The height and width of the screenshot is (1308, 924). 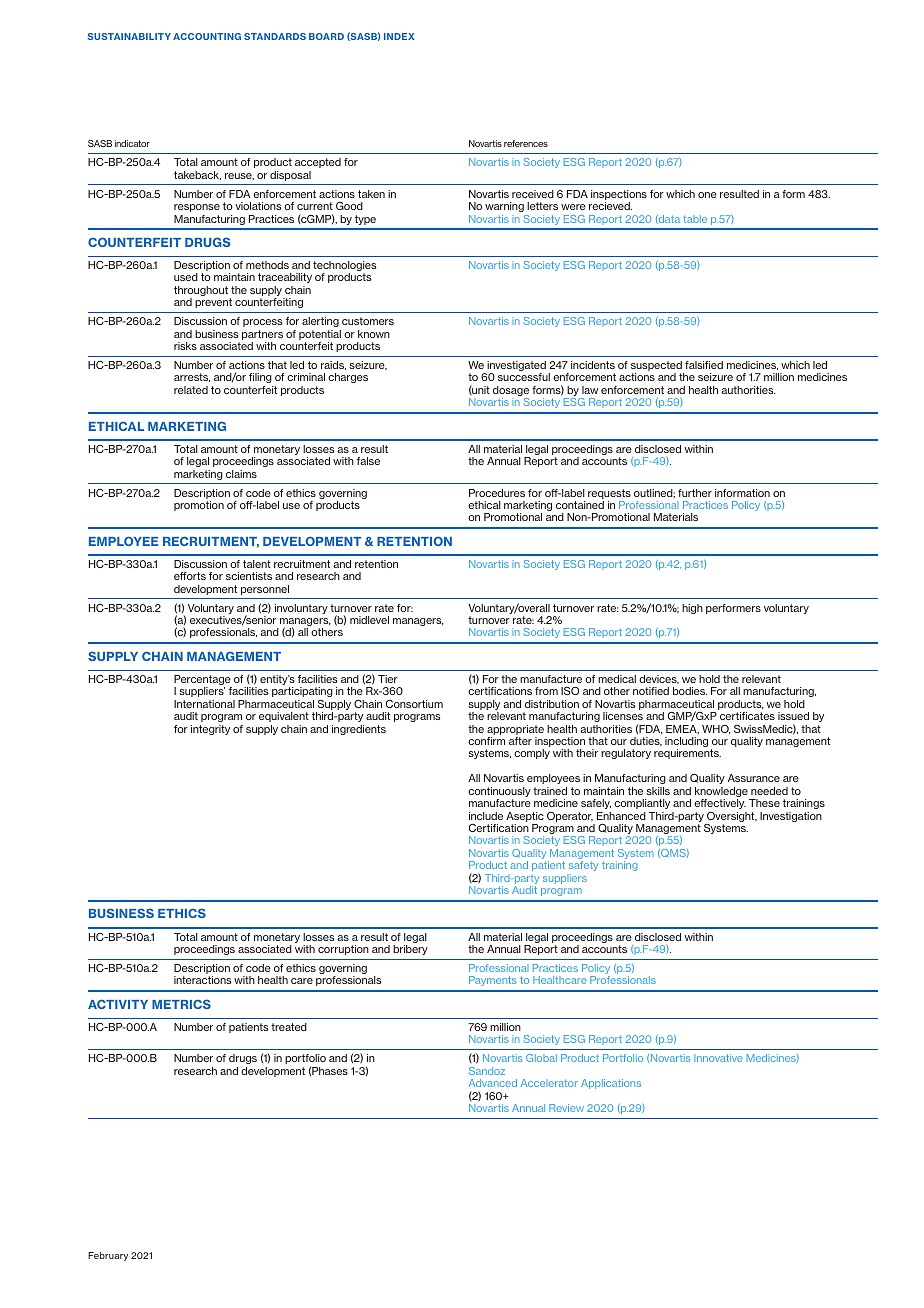 What do you see at coordinates (201, 292) in the screenshot?
I see `throughout` at bounding box center [201, 292].
